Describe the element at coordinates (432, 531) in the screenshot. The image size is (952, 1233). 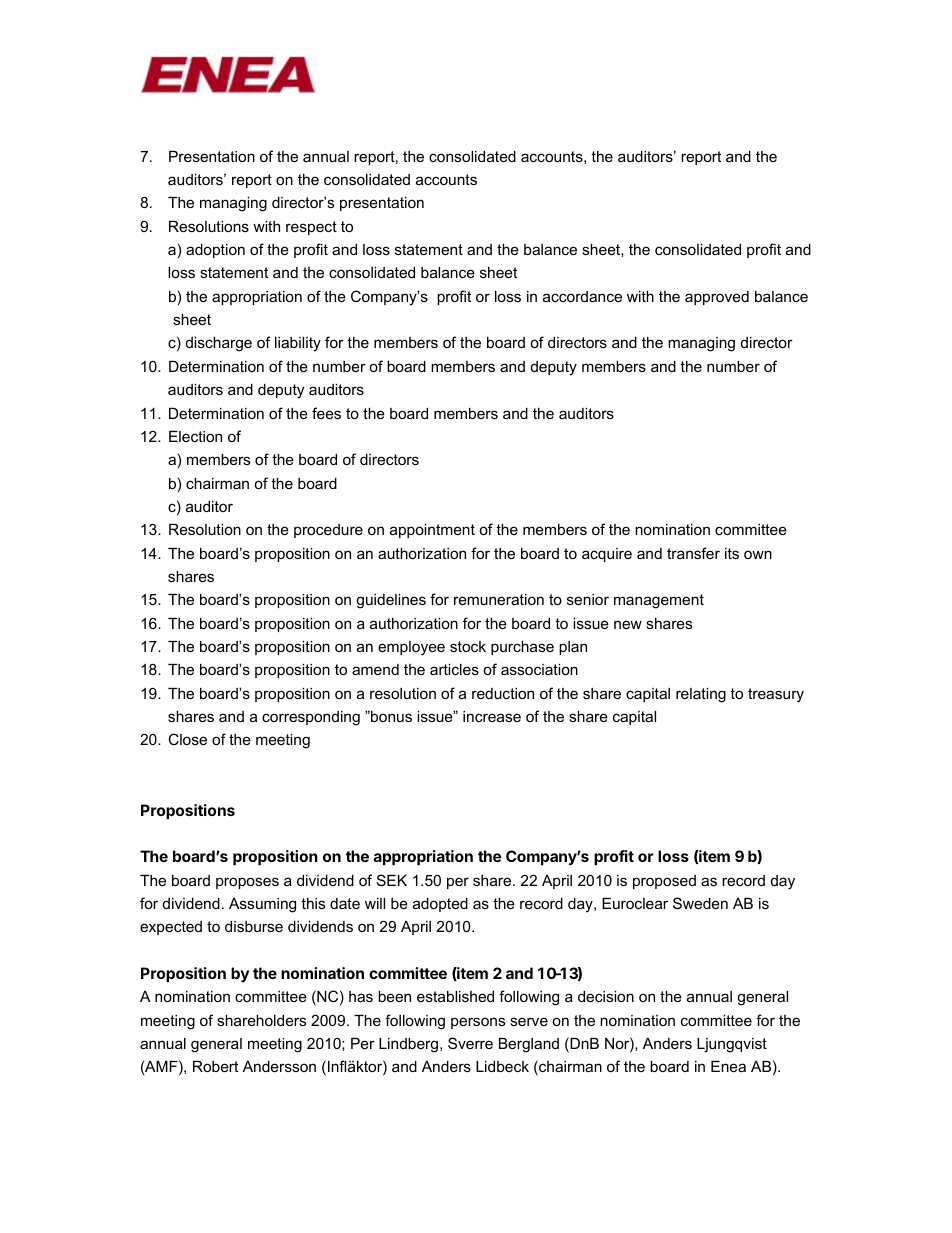
I see `appointment` at that location.
